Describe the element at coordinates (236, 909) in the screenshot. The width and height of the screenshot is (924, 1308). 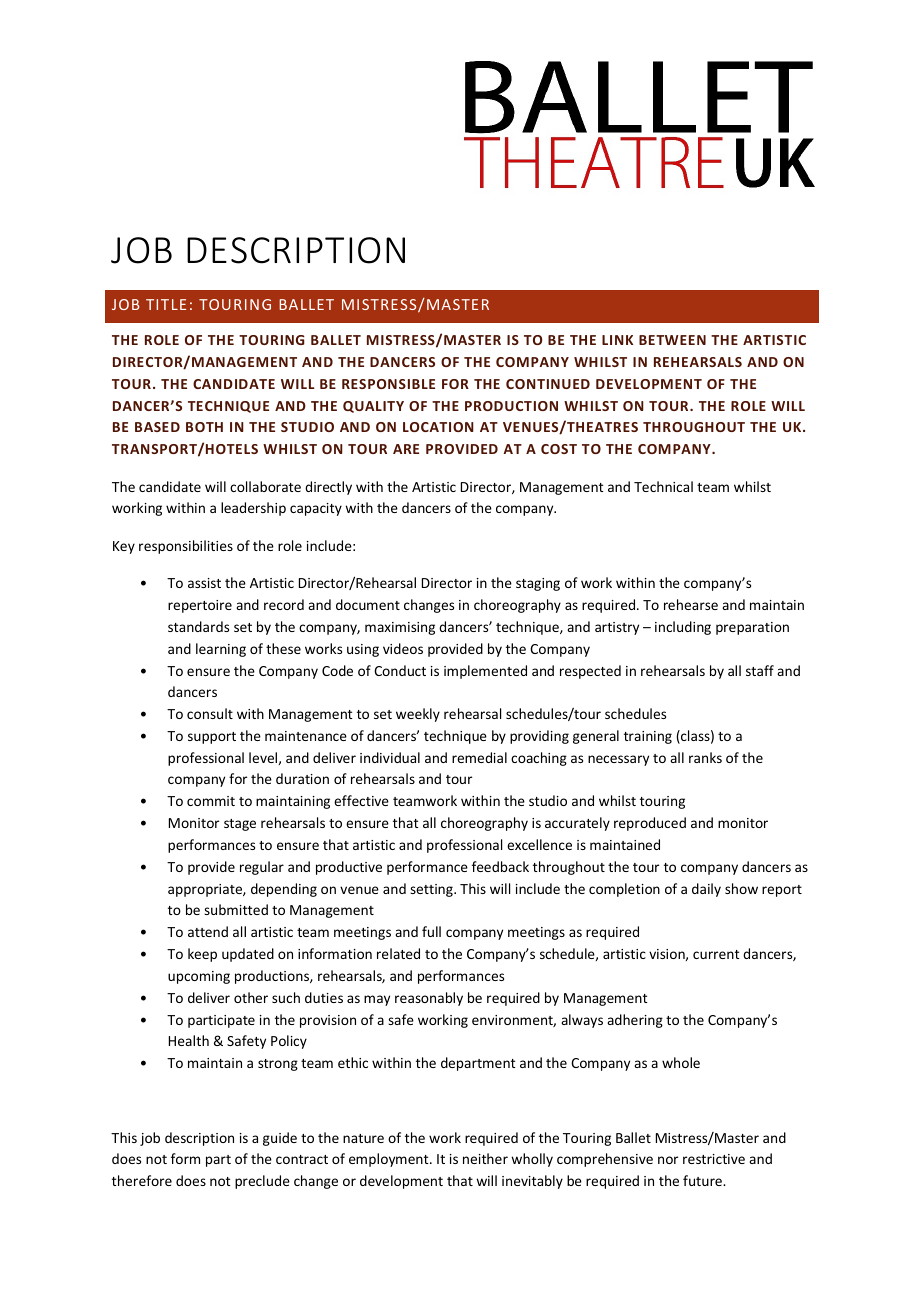
I see `submitted` at that location.
